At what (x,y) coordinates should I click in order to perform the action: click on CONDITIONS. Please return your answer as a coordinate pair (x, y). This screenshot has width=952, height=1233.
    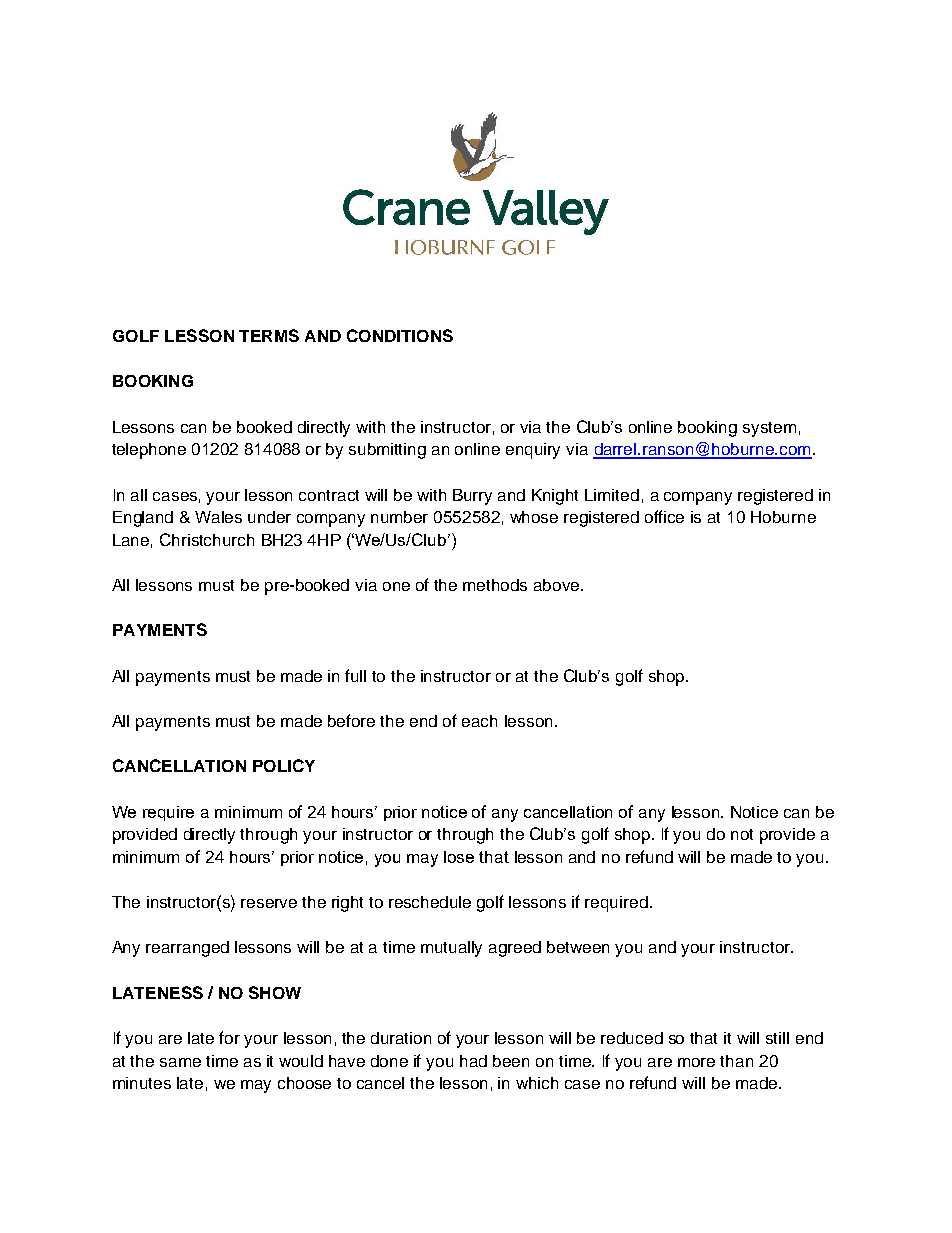
    Looking at the image, I should click on (400, 335).
